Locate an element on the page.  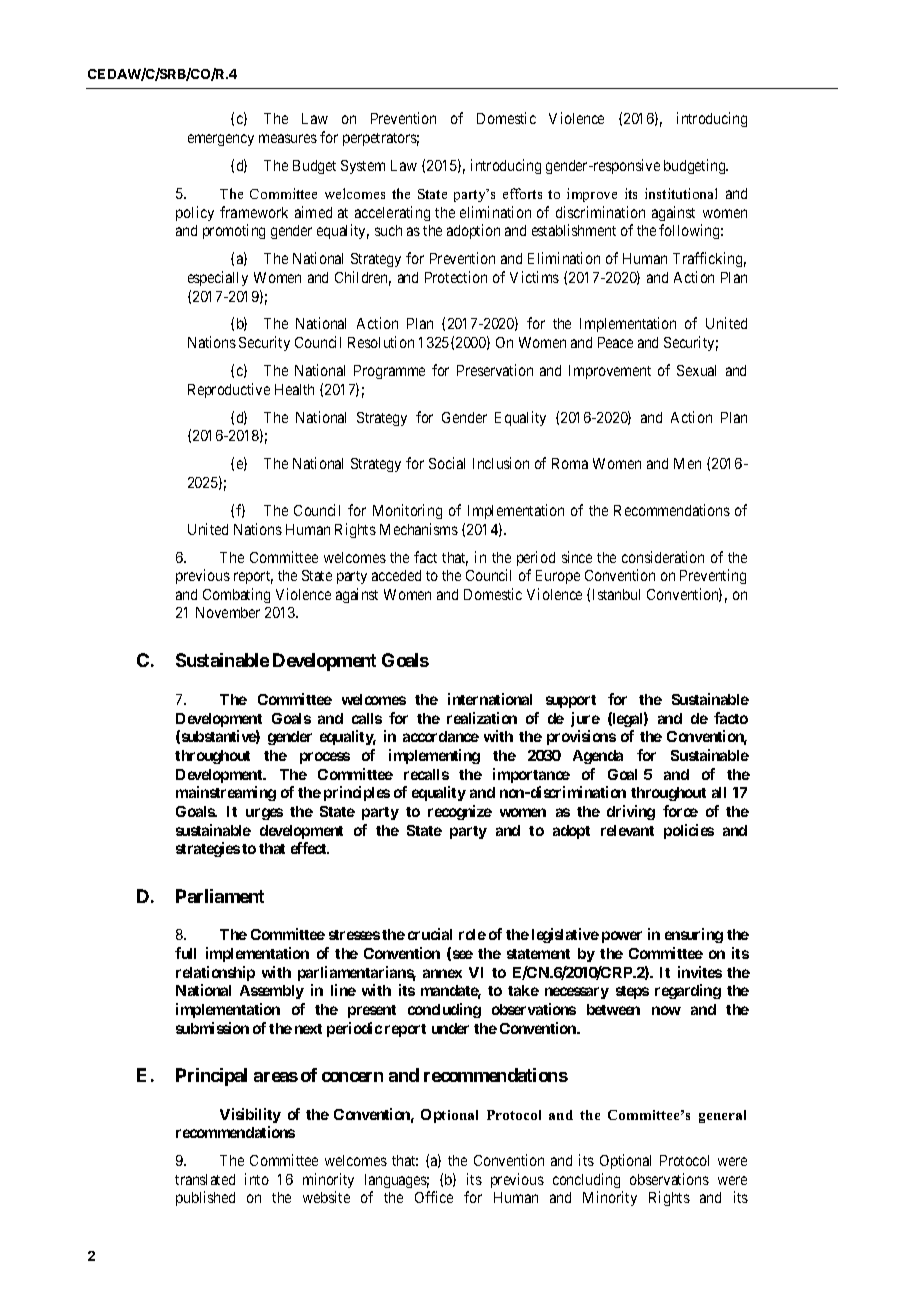
Istanbul is located at coordinates (616, 594).
